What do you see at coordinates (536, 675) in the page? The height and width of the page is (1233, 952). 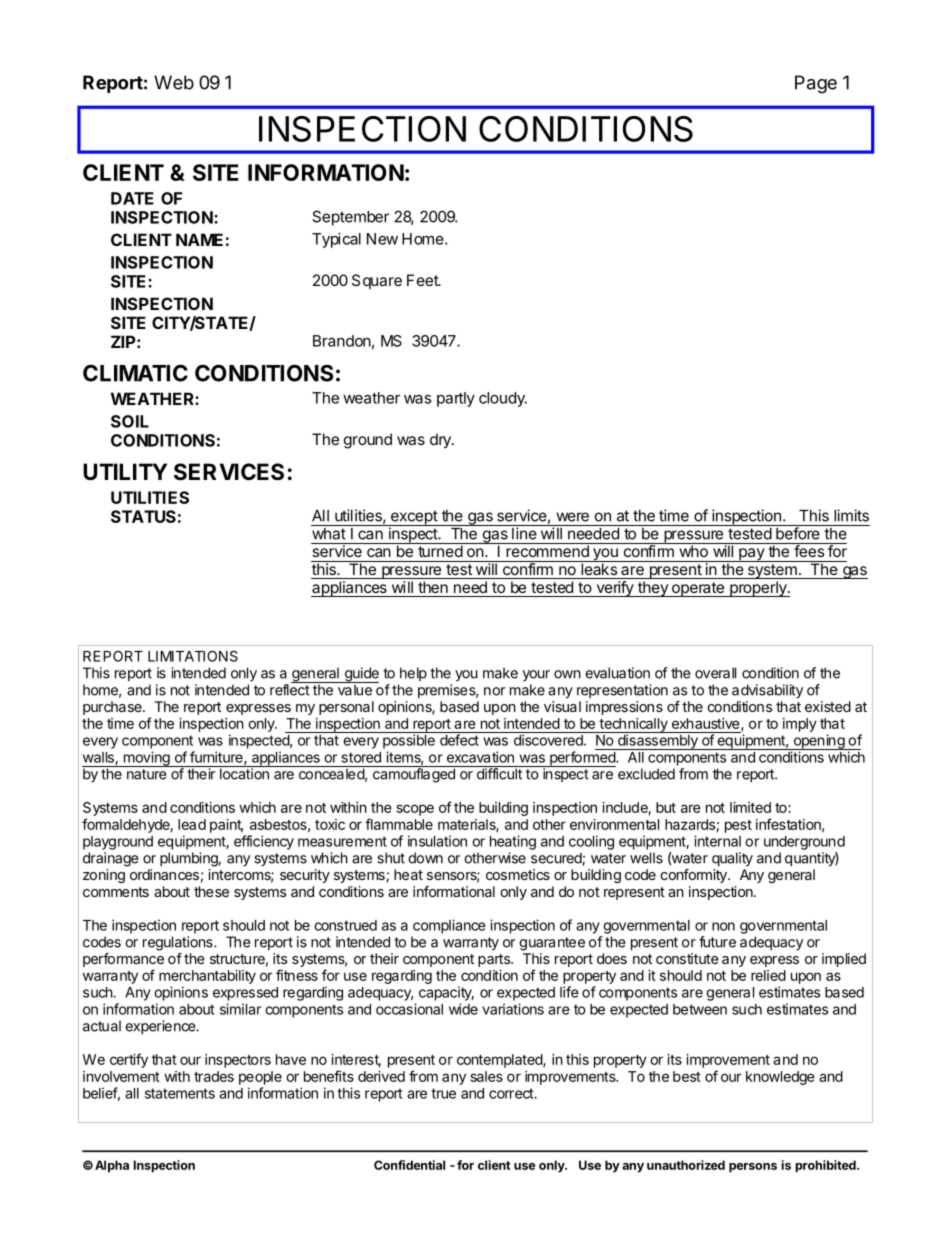 I see `your` at bounding box center [536, 675].
